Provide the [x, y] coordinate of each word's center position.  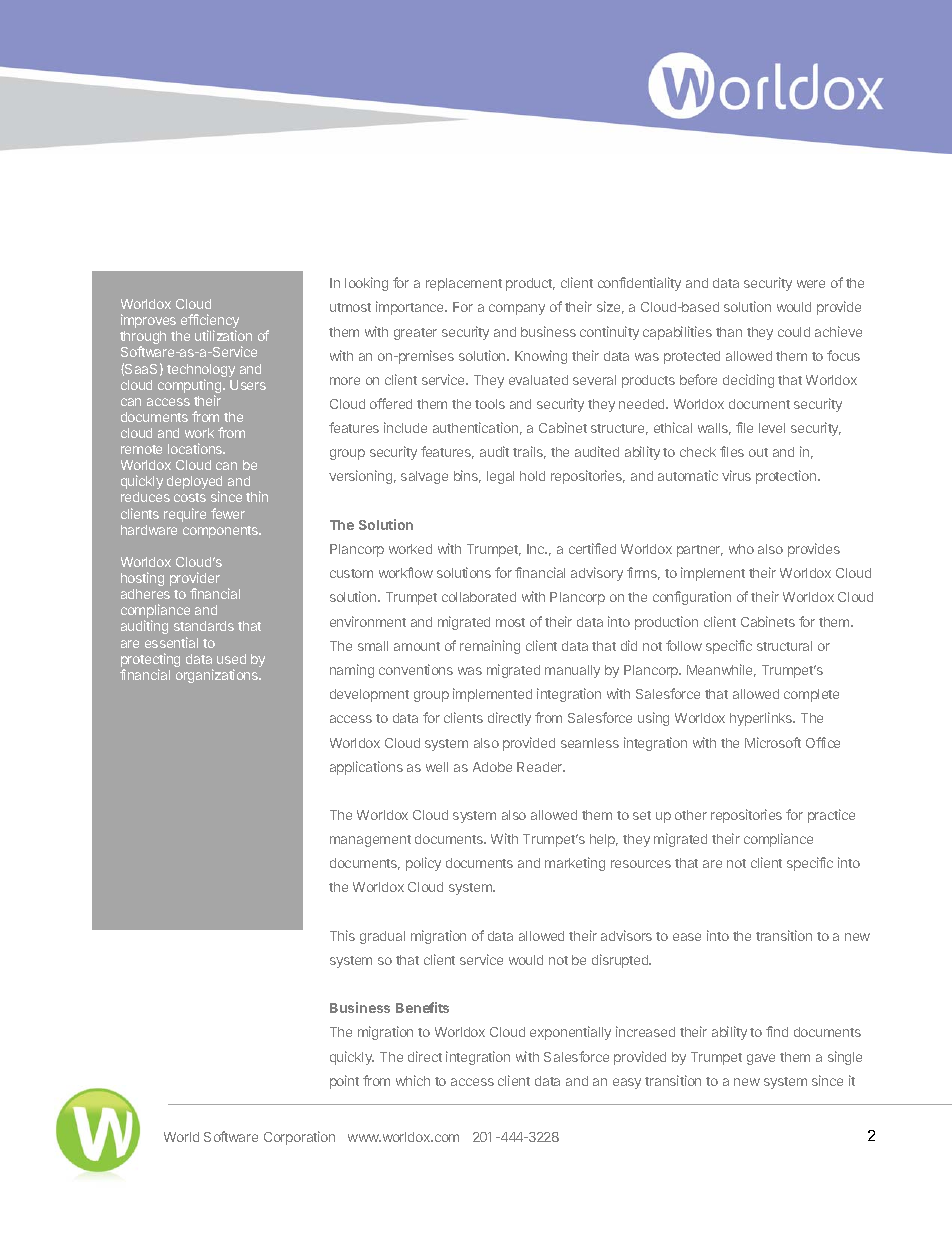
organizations [218, 676]
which [413, 1080]
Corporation [299, 1138]
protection [787, 477]
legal [500, 477]
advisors [626, 935]
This [342, 935]
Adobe [492, 767]
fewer [228, 513]
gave [761, 1059]
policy [423, 864]
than [729, 332]
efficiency [210, 322]
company [517, 309]
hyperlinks [762, 719]
